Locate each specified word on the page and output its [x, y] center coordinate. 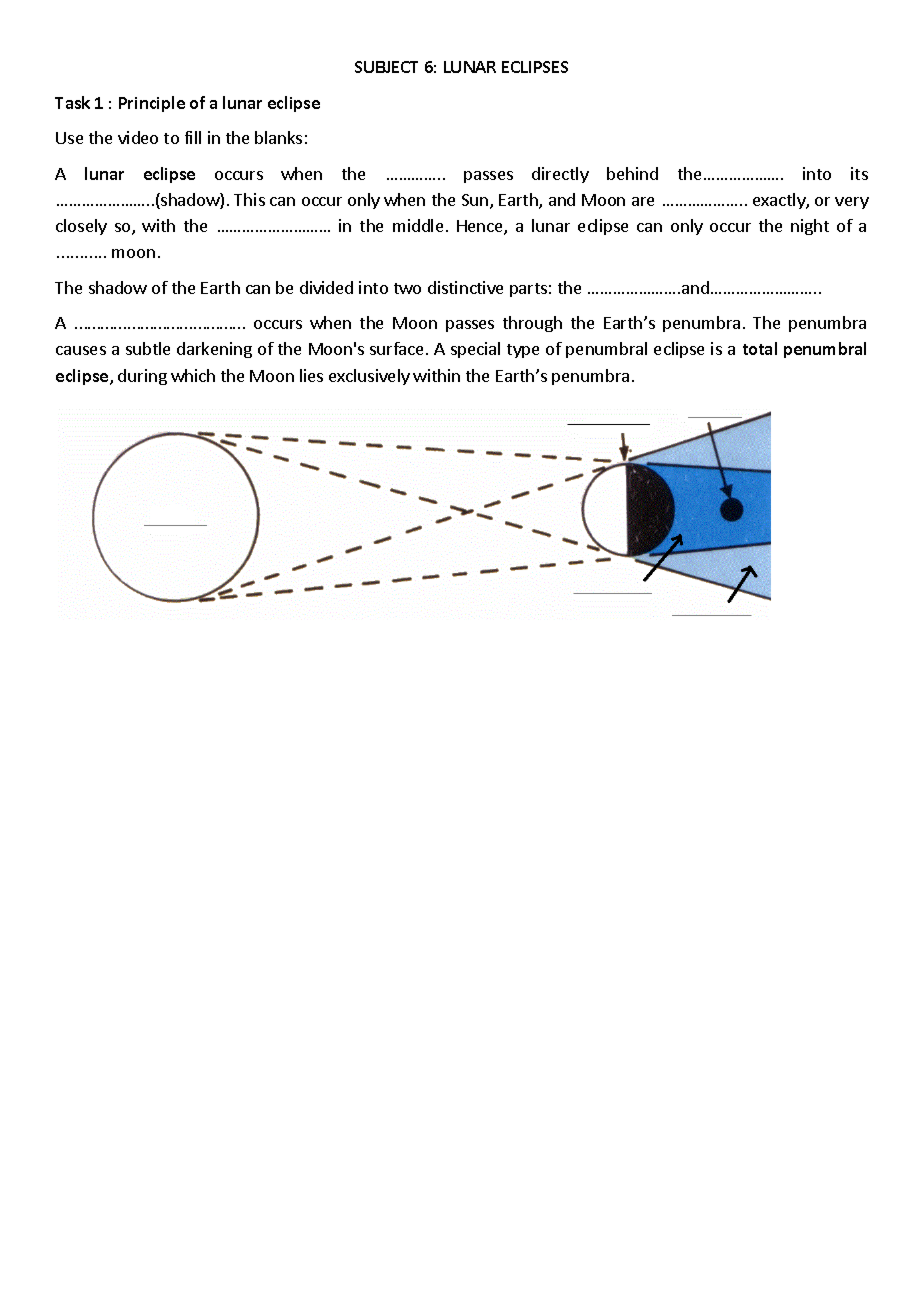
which [193, 375]
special [475, 350]
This [249, 199]
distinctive [465, 287]
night [810, 227]
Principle [152, 104]
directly [560, 175]
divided [326, 287]
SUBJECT [386, 67]
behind [632, 173]
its [859, 173]
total [760, 348]
